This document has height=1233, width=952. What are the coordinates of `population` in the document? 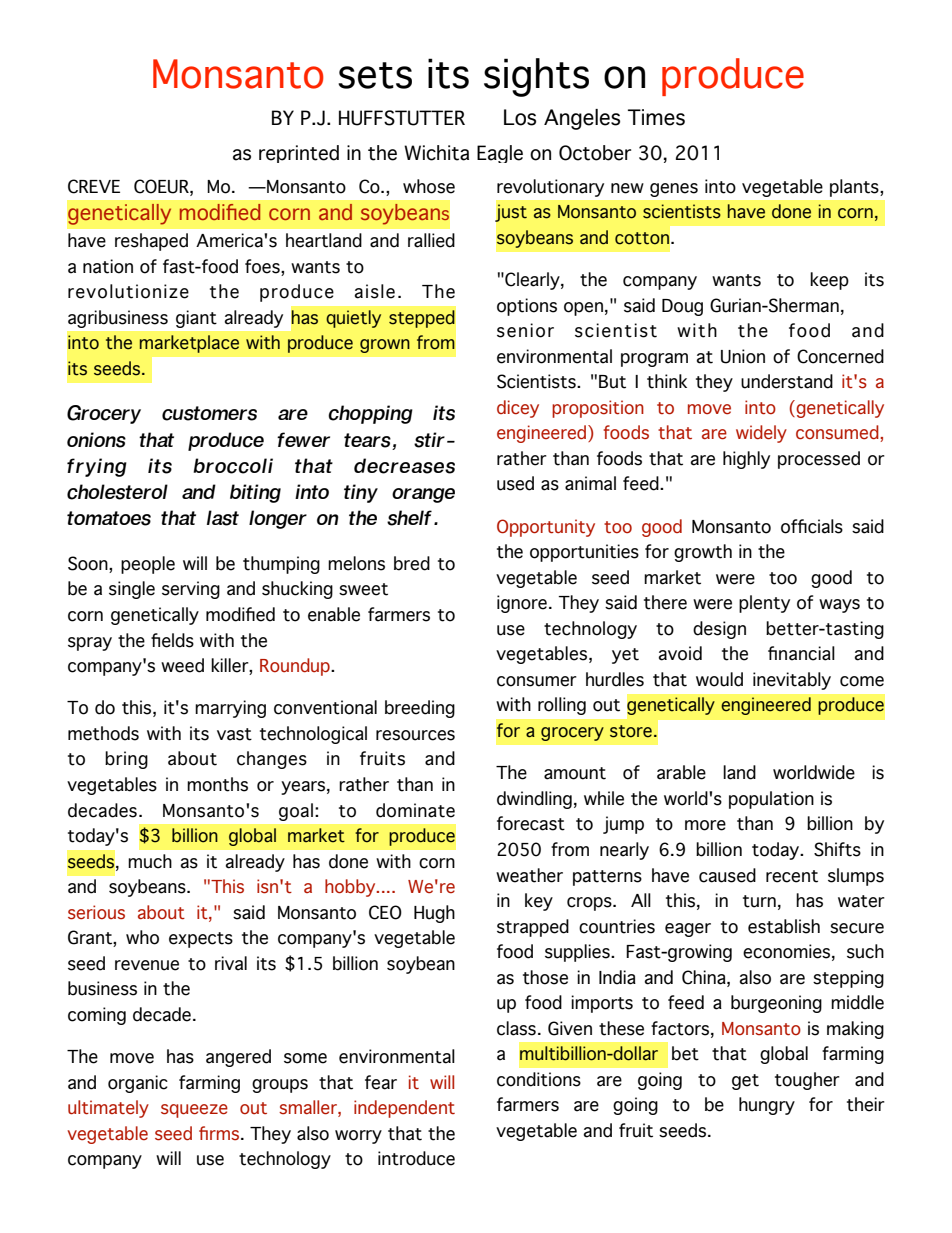 It's located at (771, 800).
